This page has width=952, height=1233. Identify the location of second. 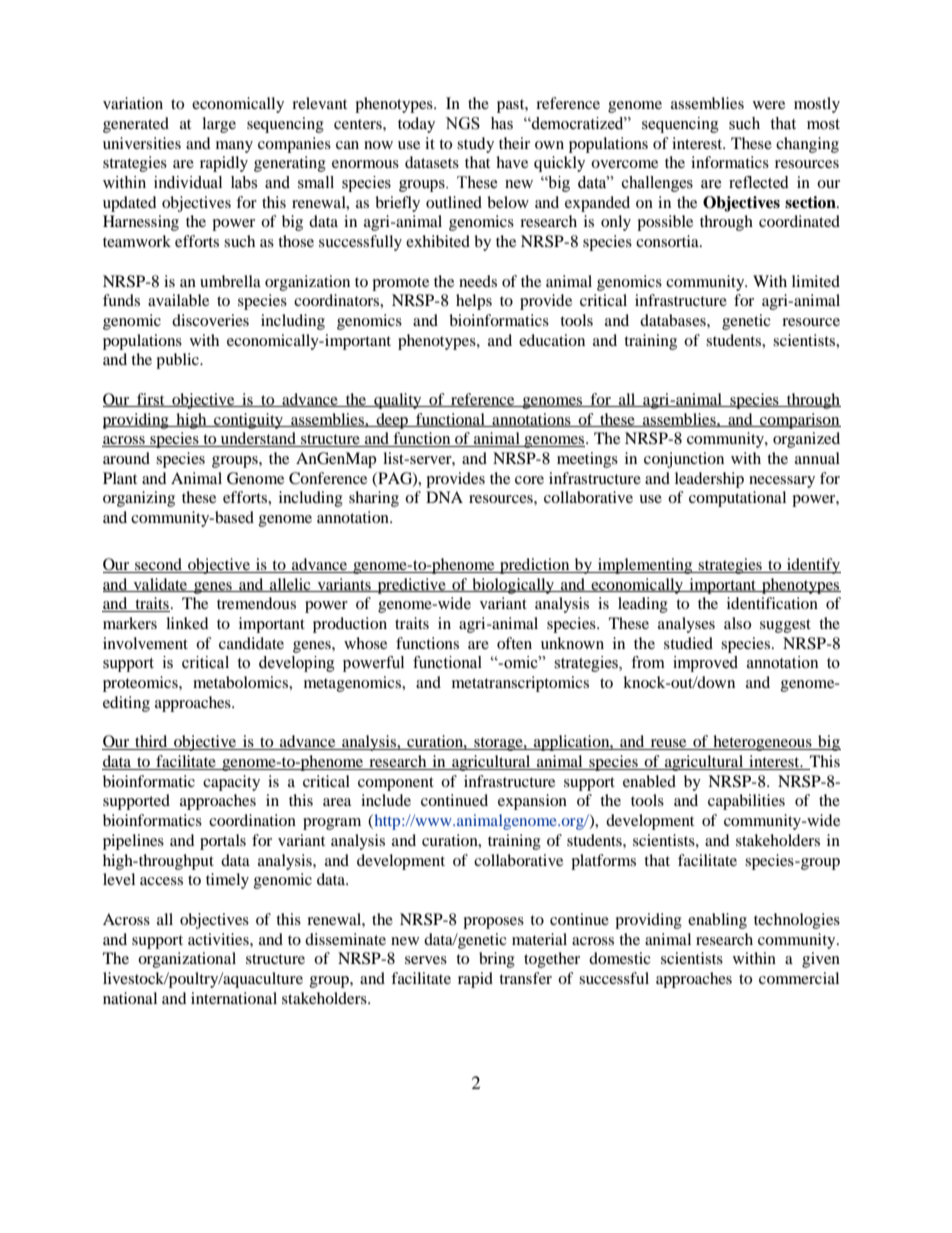
(158, 565).
